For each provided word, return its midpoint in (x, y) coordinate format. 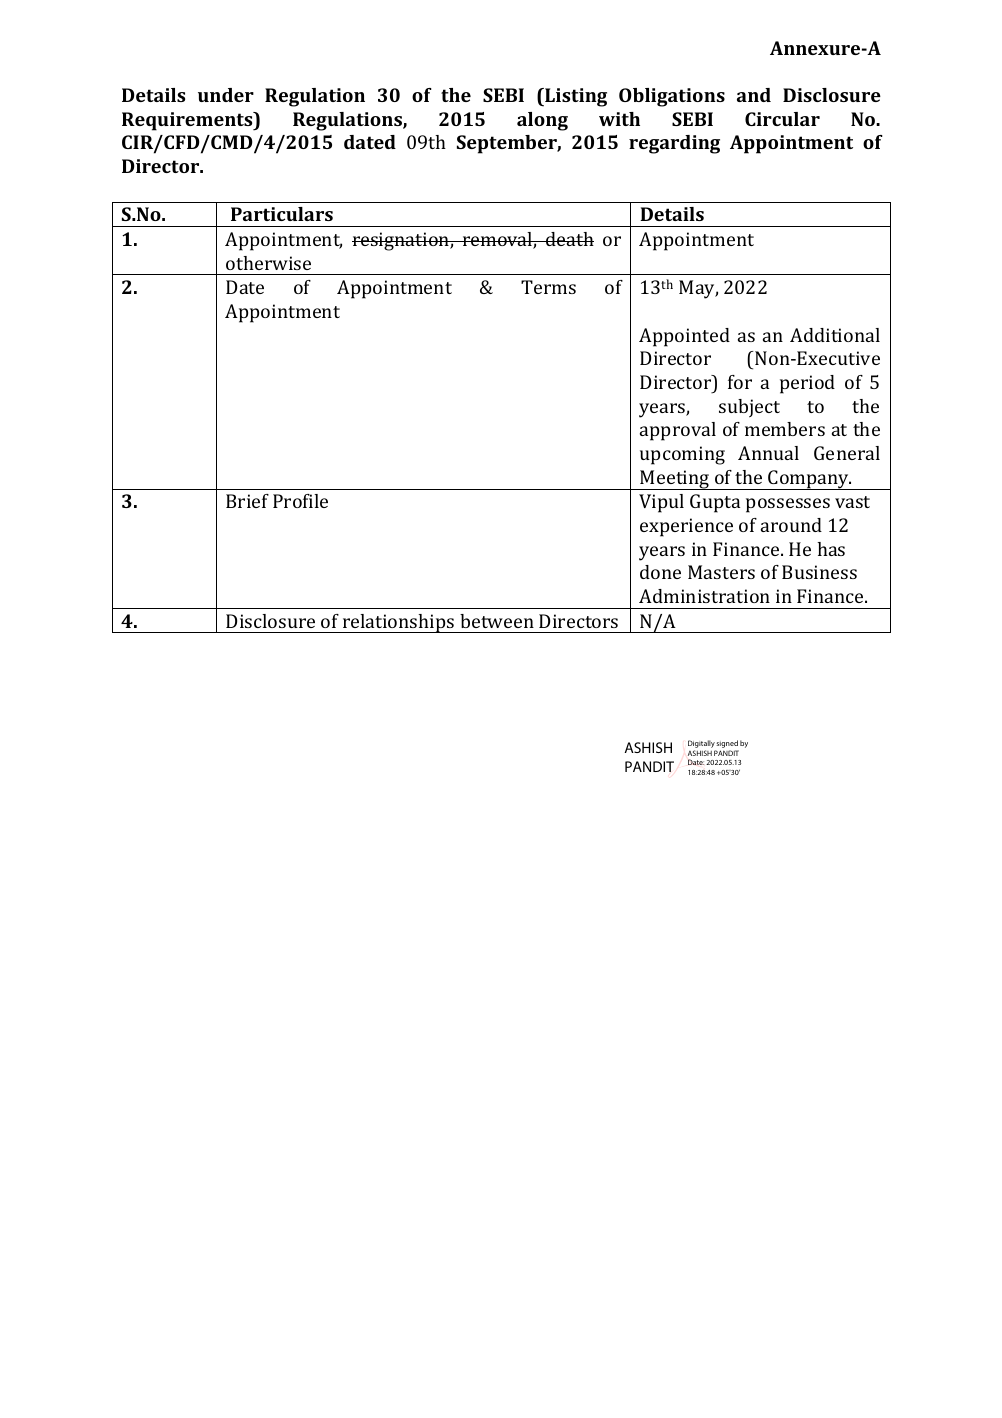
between (497, 621)
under (226, 95)
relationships (398, 623)
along (542, 121)
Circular (782, 119)
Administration (704, 596)
